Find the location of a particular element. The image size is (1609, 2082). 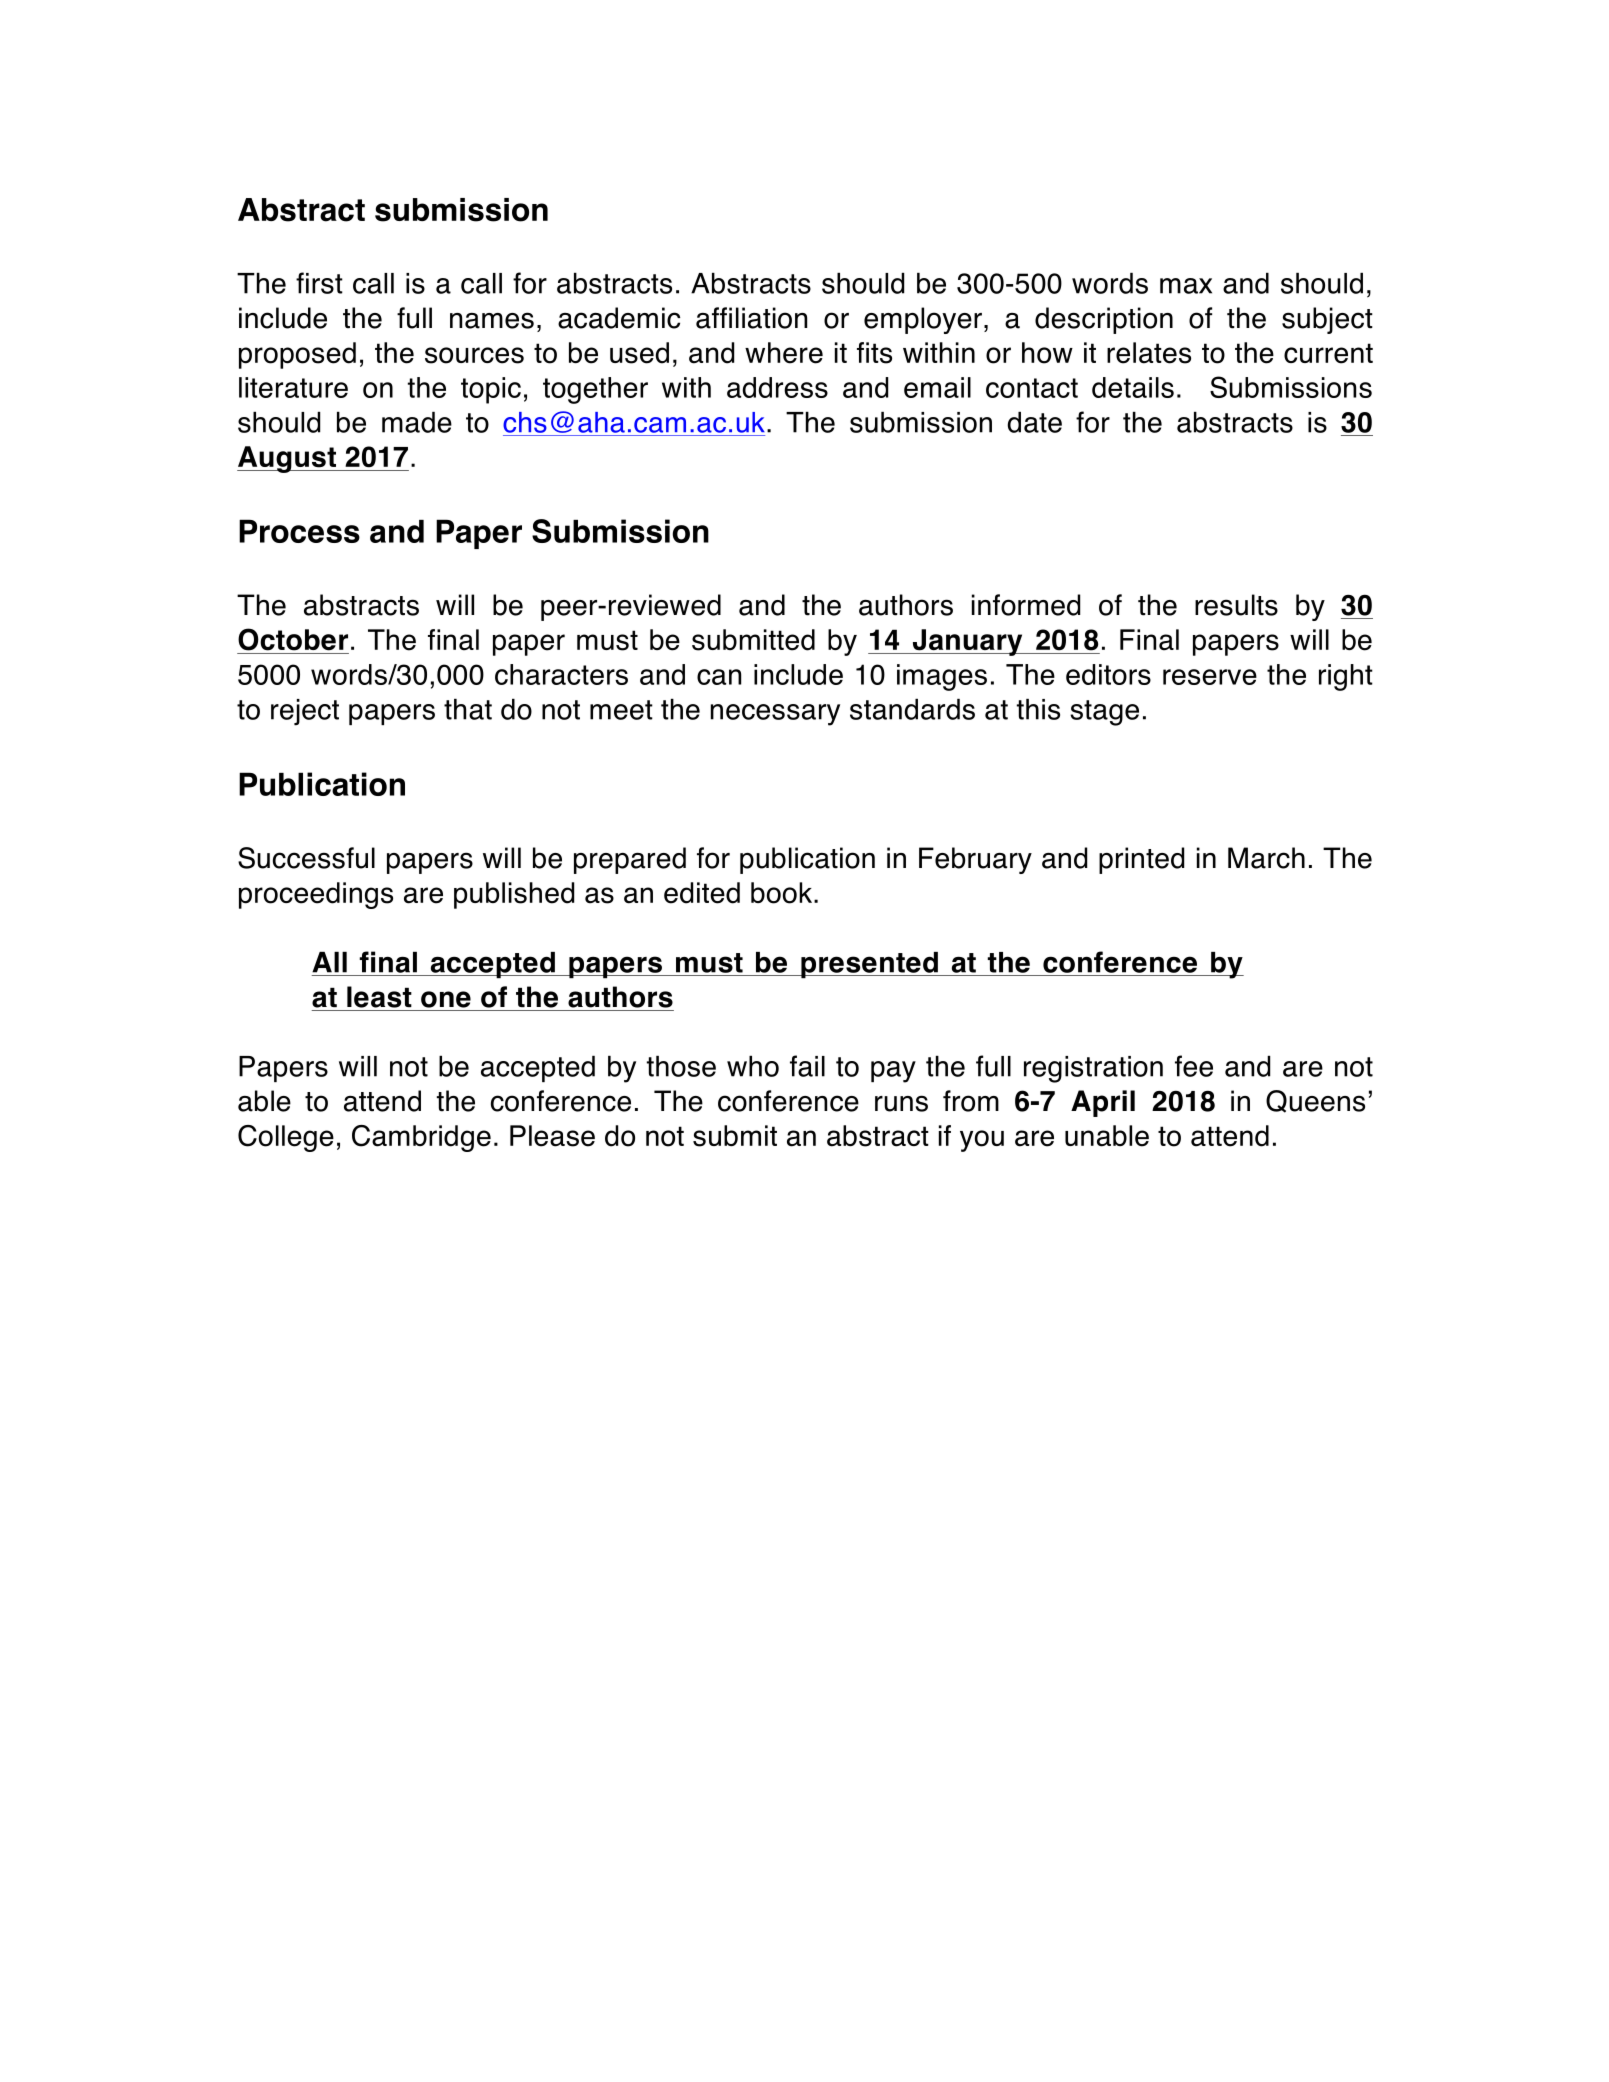

affiliation is located at coordinates (751, 318).
